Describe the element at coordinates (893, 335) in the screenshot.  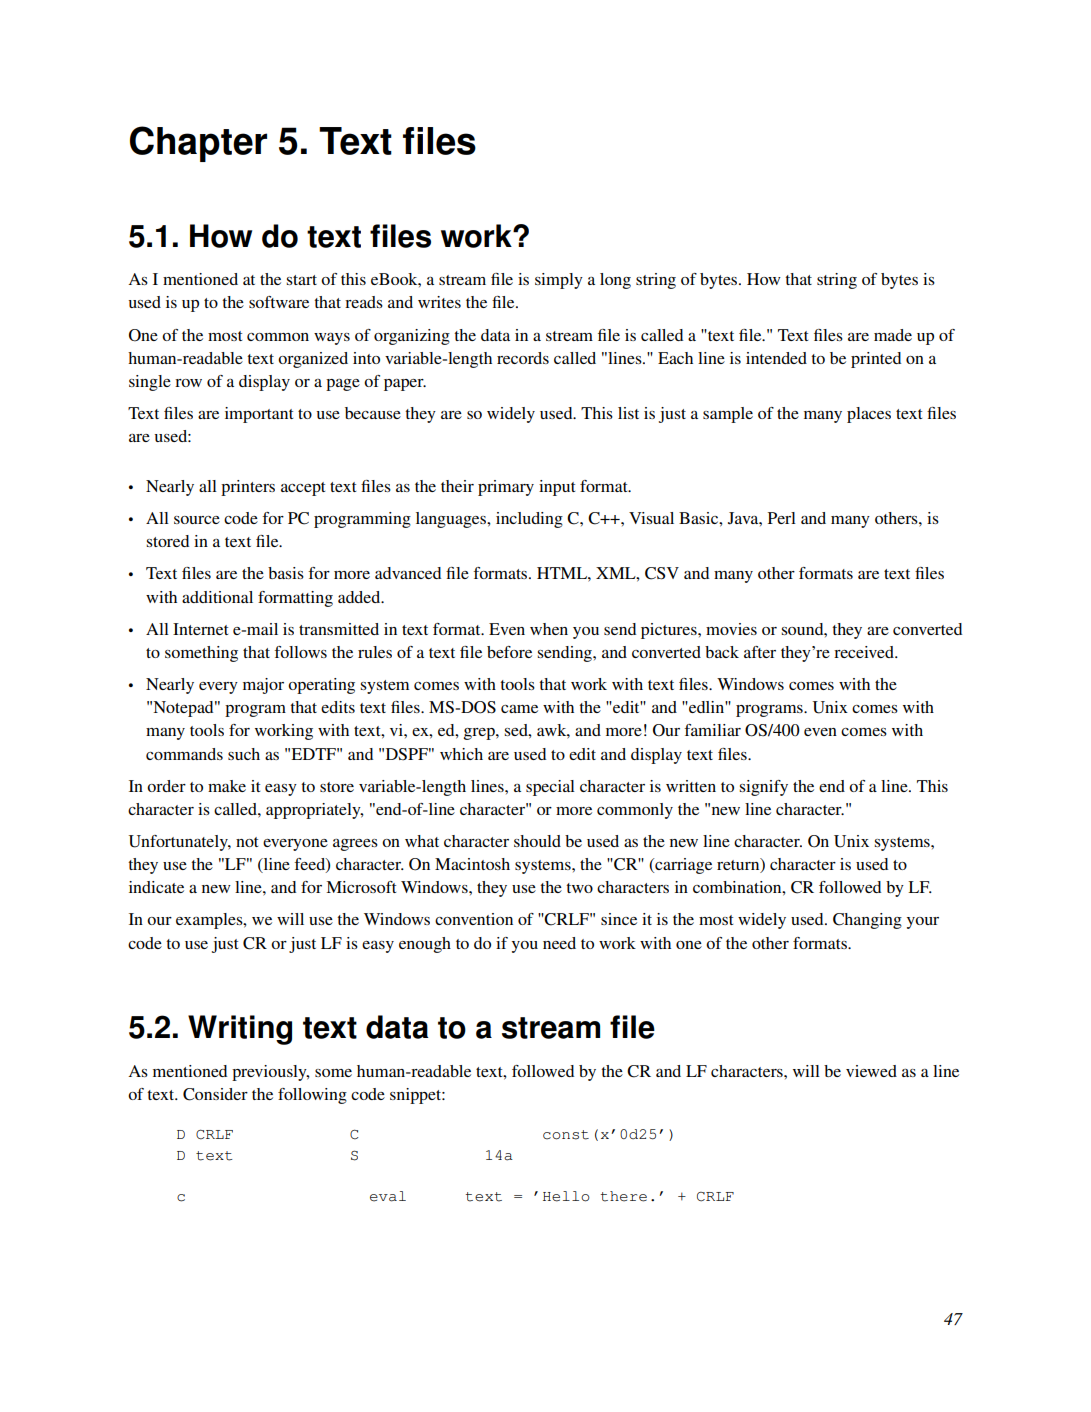
I see `made` at that location.
